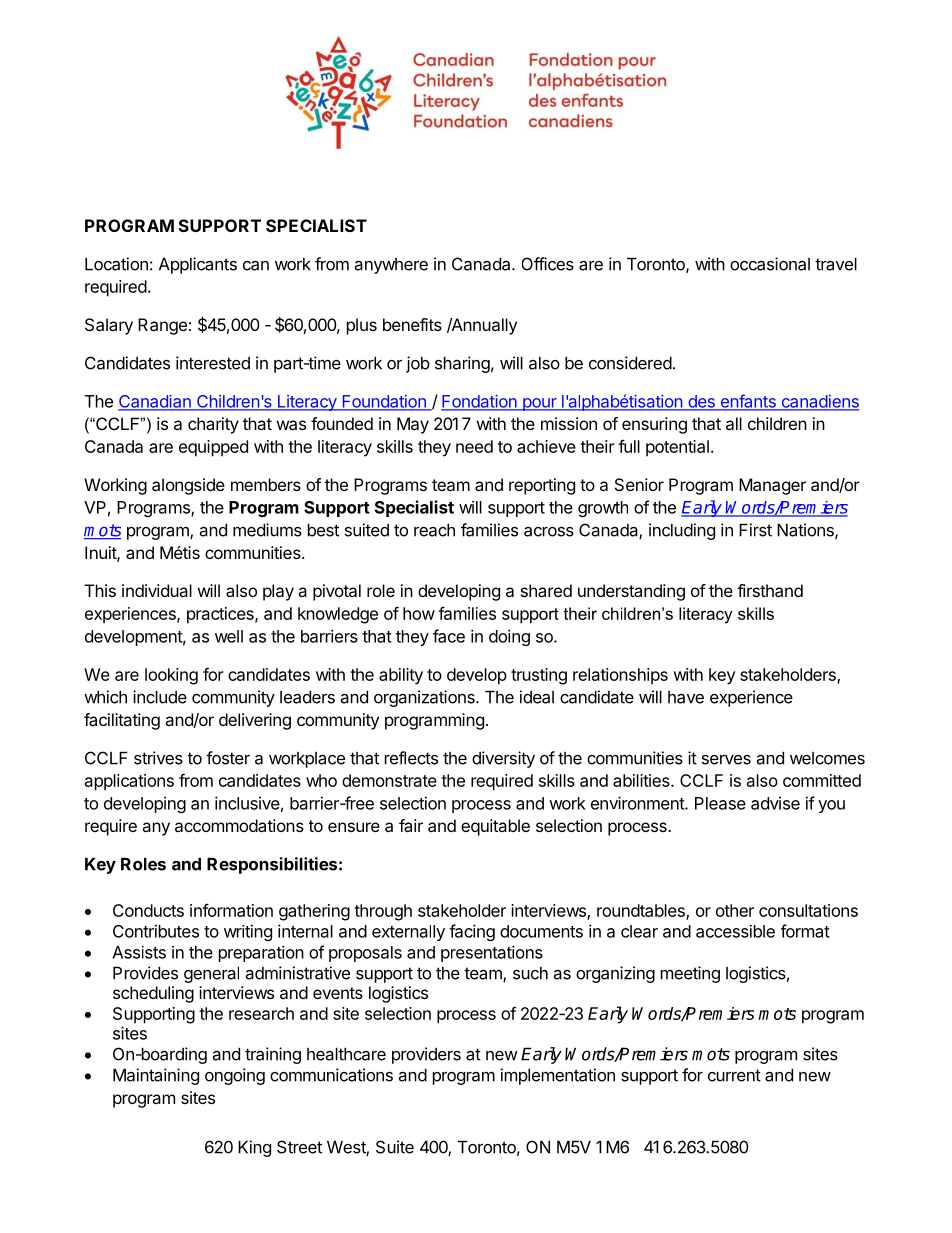 This image has height=1233, width=952. Describe the element at coordinates (188, 486) in the image. I see `alongside` at that location.
